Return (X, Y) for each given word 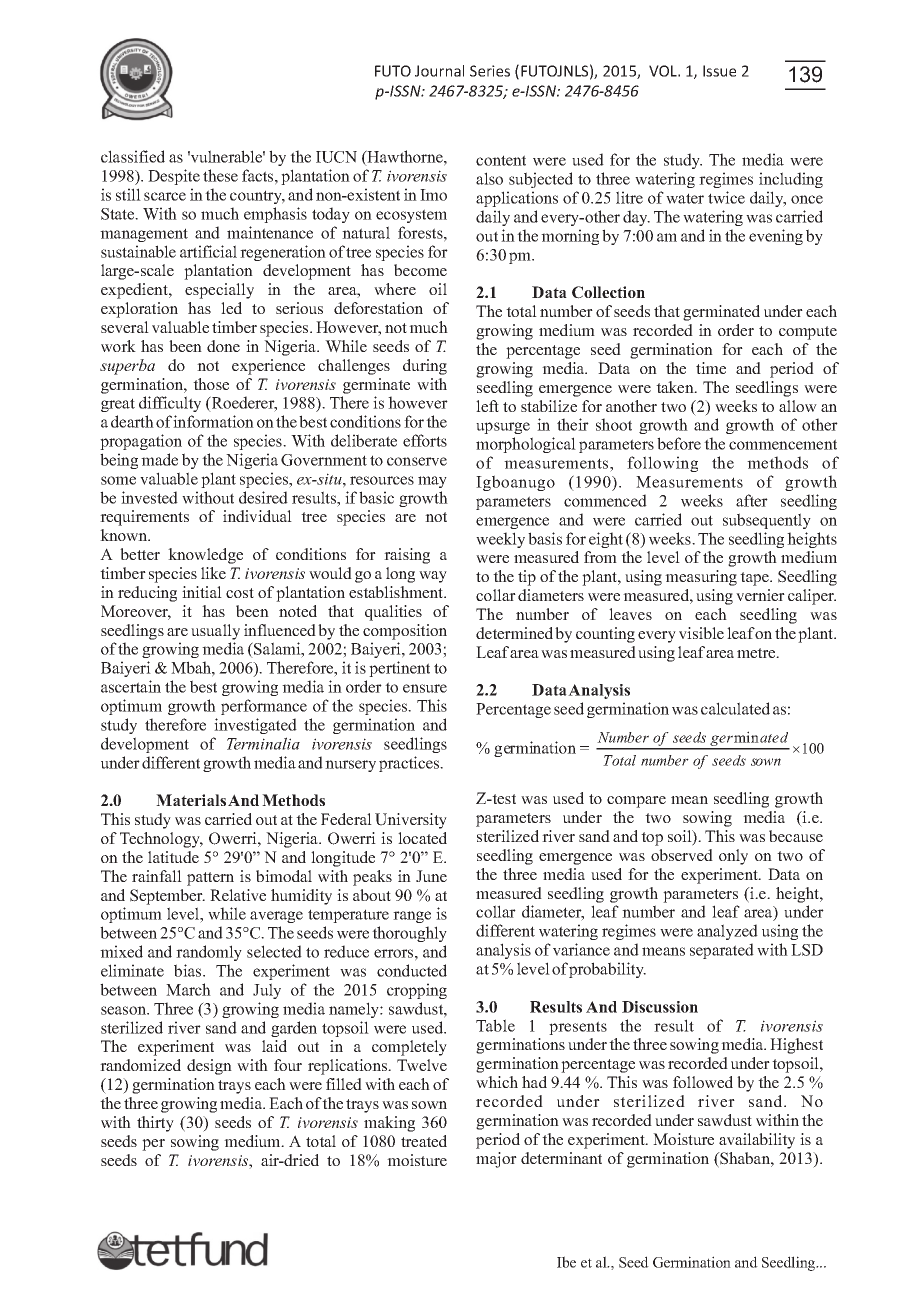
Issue (719, 71)
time (711, 368)
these (220, 175)
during (425, 367)
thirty (155, 1124)
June (431, 876)
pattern (210, 879)
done (223, 346)
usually (215, 632)
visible (701, 633)
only (733, 857)
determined (514, 633)
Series (490, 71)
